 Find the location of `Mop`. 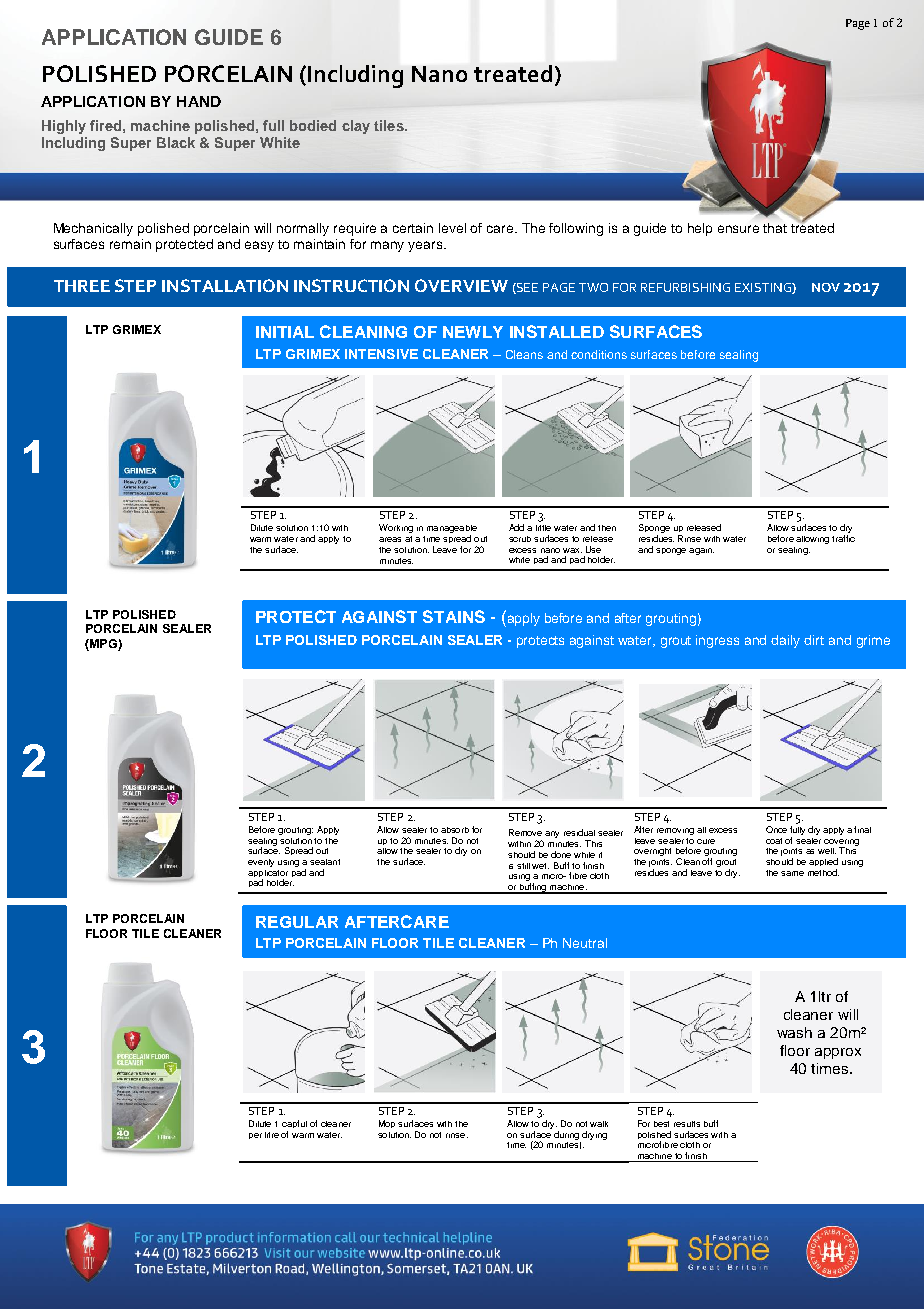

Mop is located at coordinates (387, 1124).
